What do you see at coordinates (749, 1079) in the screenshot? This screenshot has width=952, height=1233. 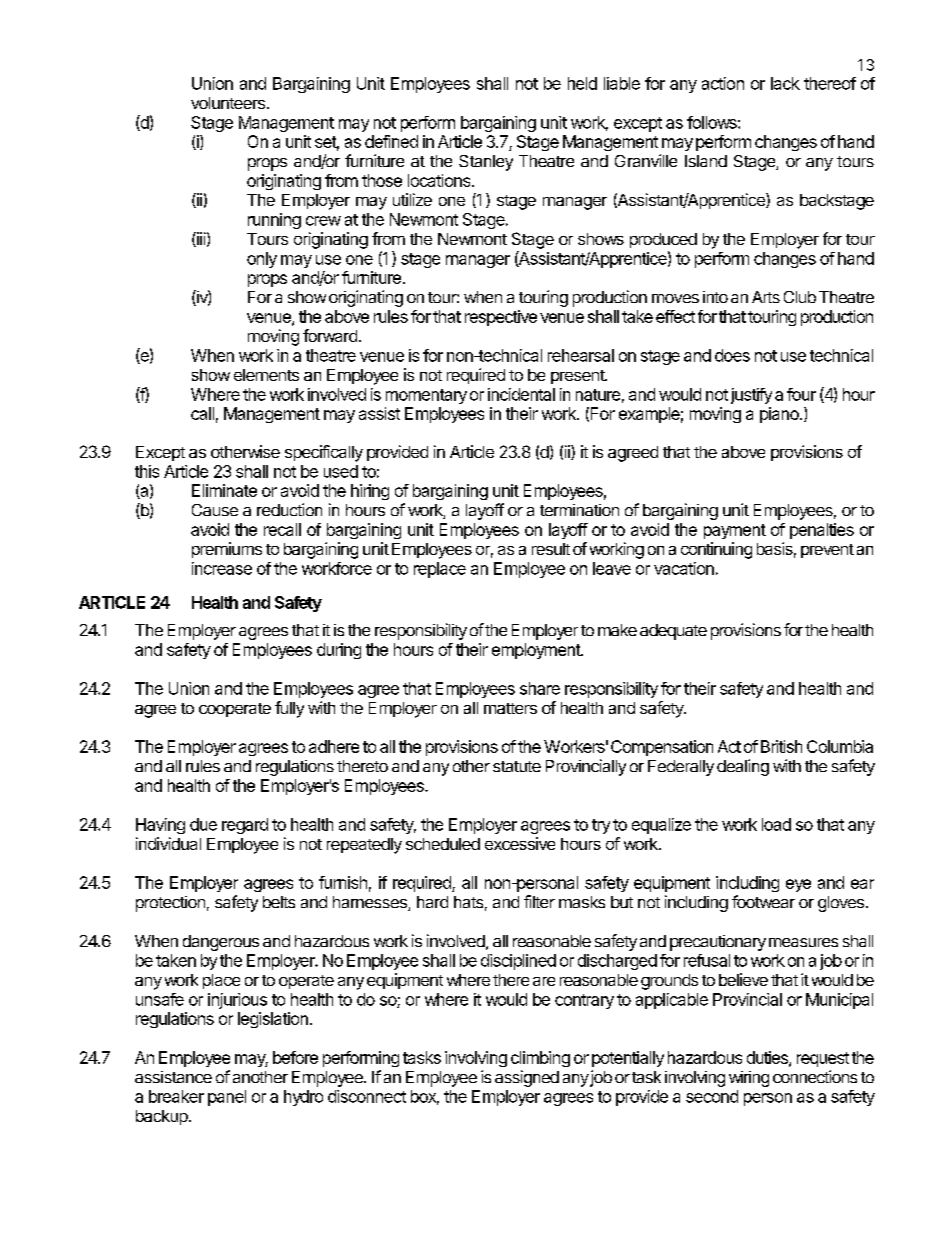 I see `wiring` at bounding box center [749, 1079].
